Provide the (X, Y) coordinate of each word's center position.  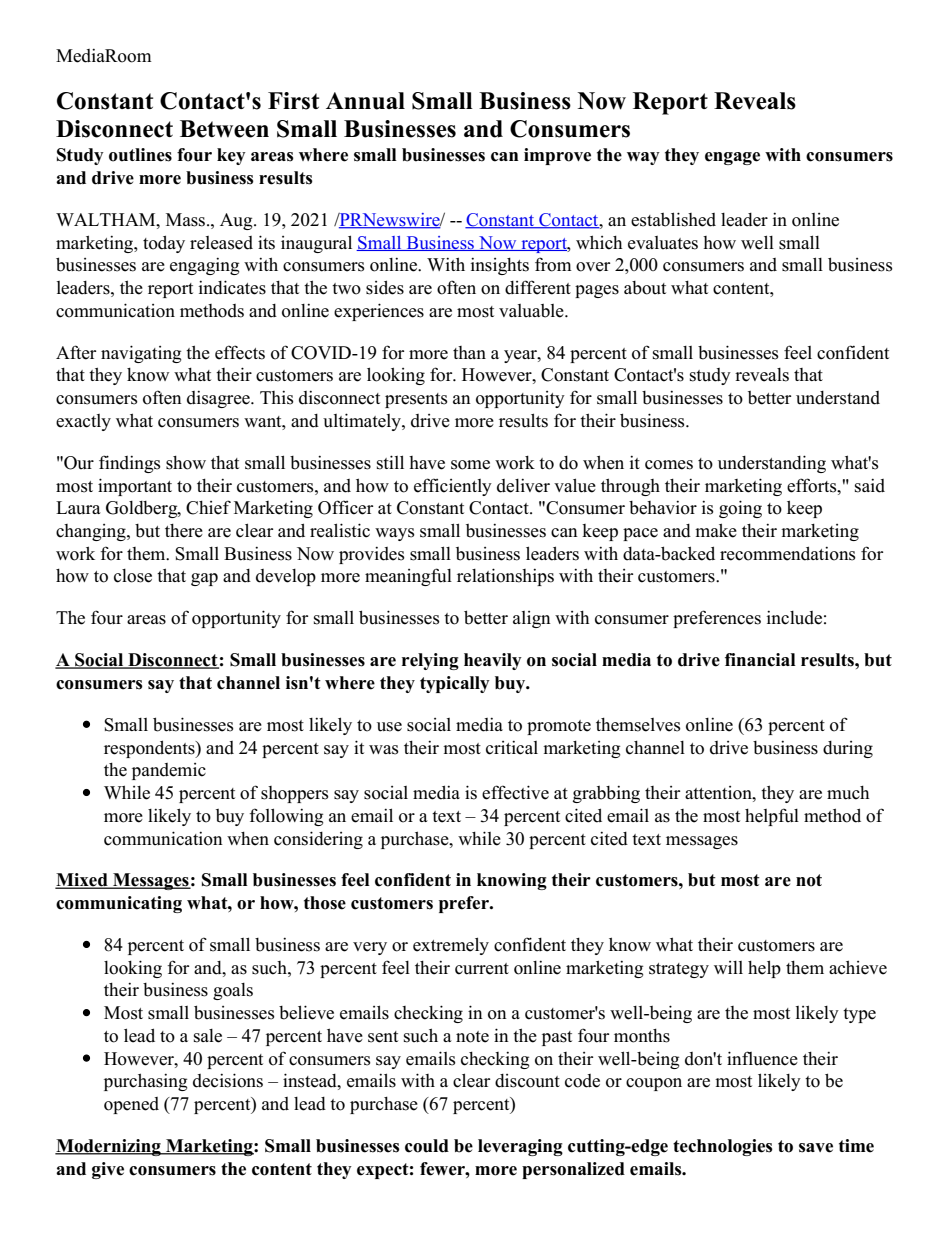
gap (204, 579)
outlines (140, 155)
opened (131, 1105)
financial (760, 660)
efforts (813, 485)
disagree (219, 399)
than (469, 352)
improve (557, 156)
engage (732, 158)
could (427, 1146)
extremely (451, 946)
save (816, 1148)
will (728, 967)
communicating (119, 904)
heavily (493, 661)
